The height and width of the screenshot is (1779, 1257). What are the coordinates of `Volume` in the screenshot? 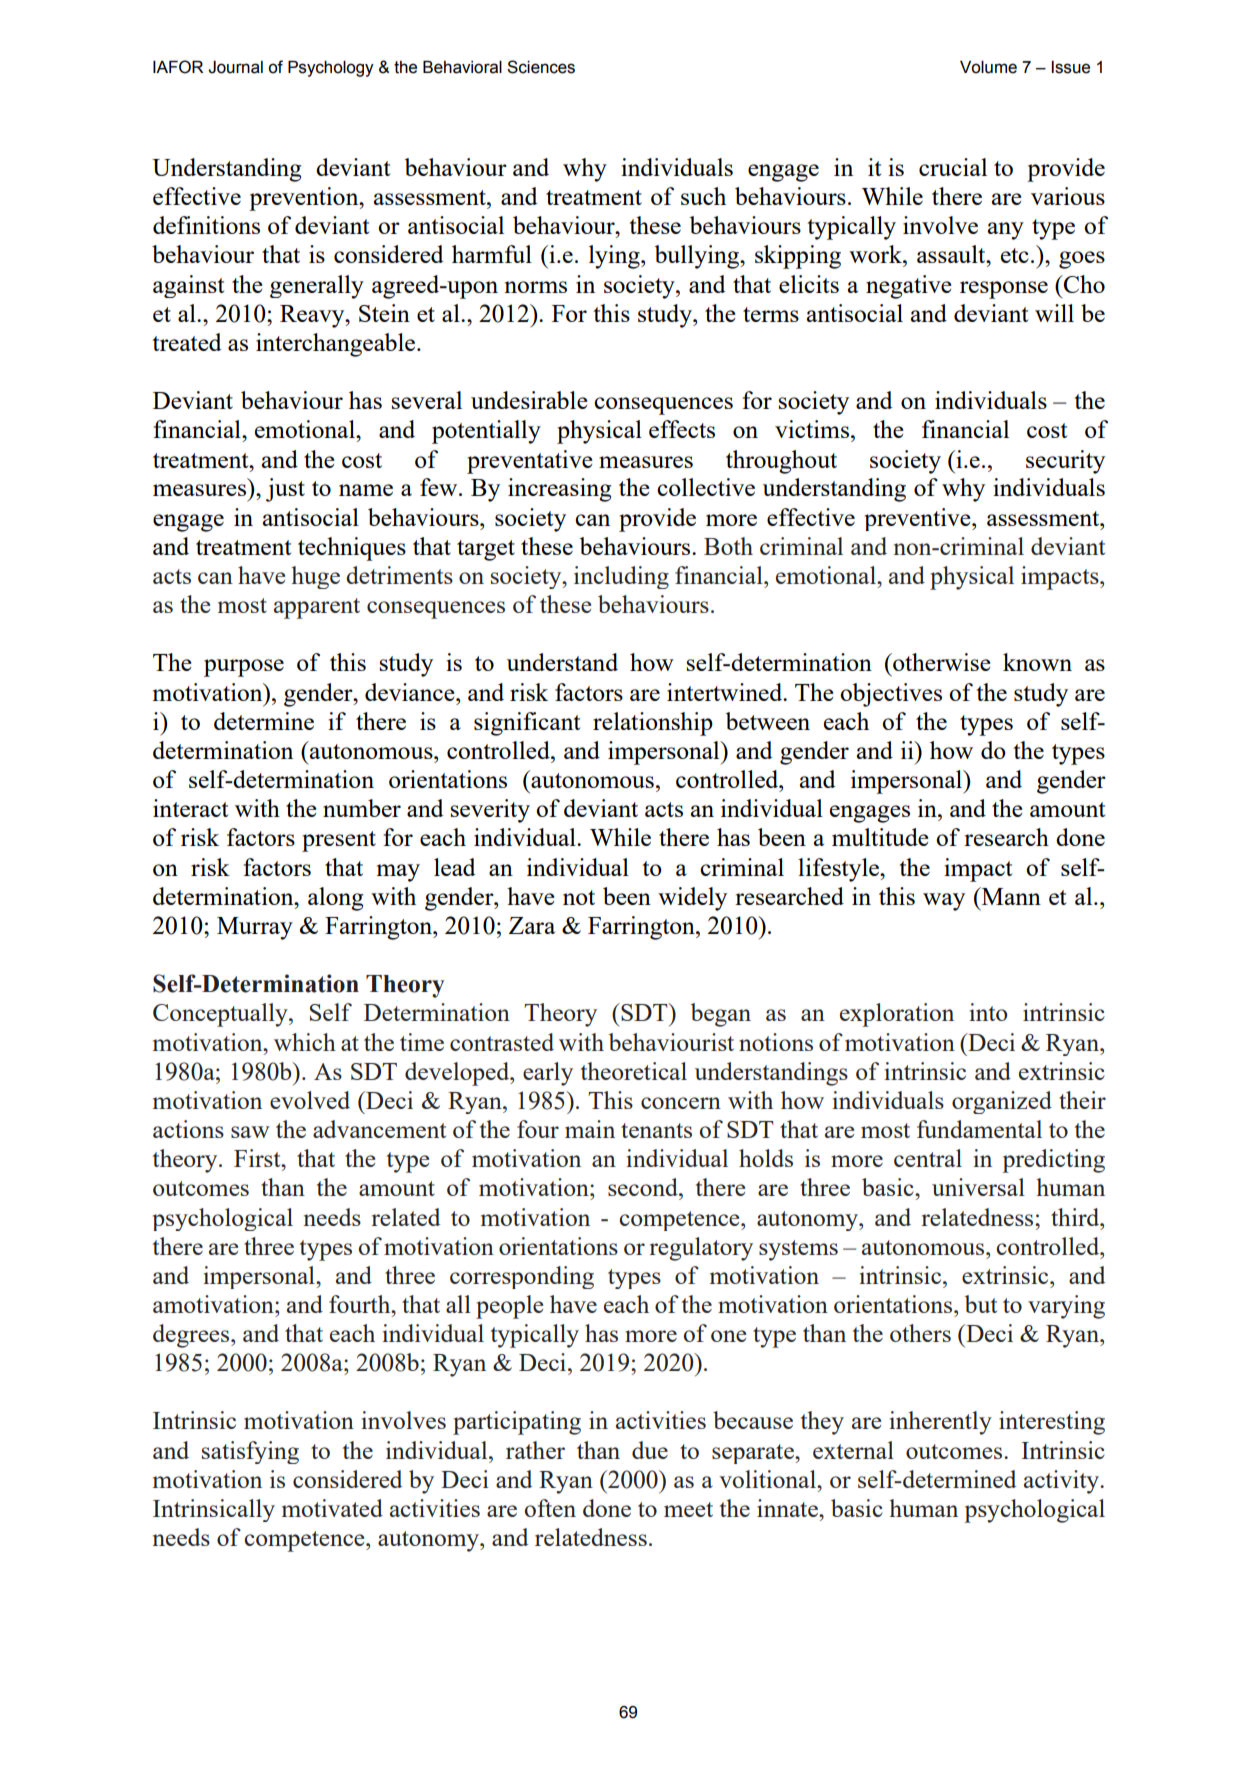 It's located at (988, 67).
